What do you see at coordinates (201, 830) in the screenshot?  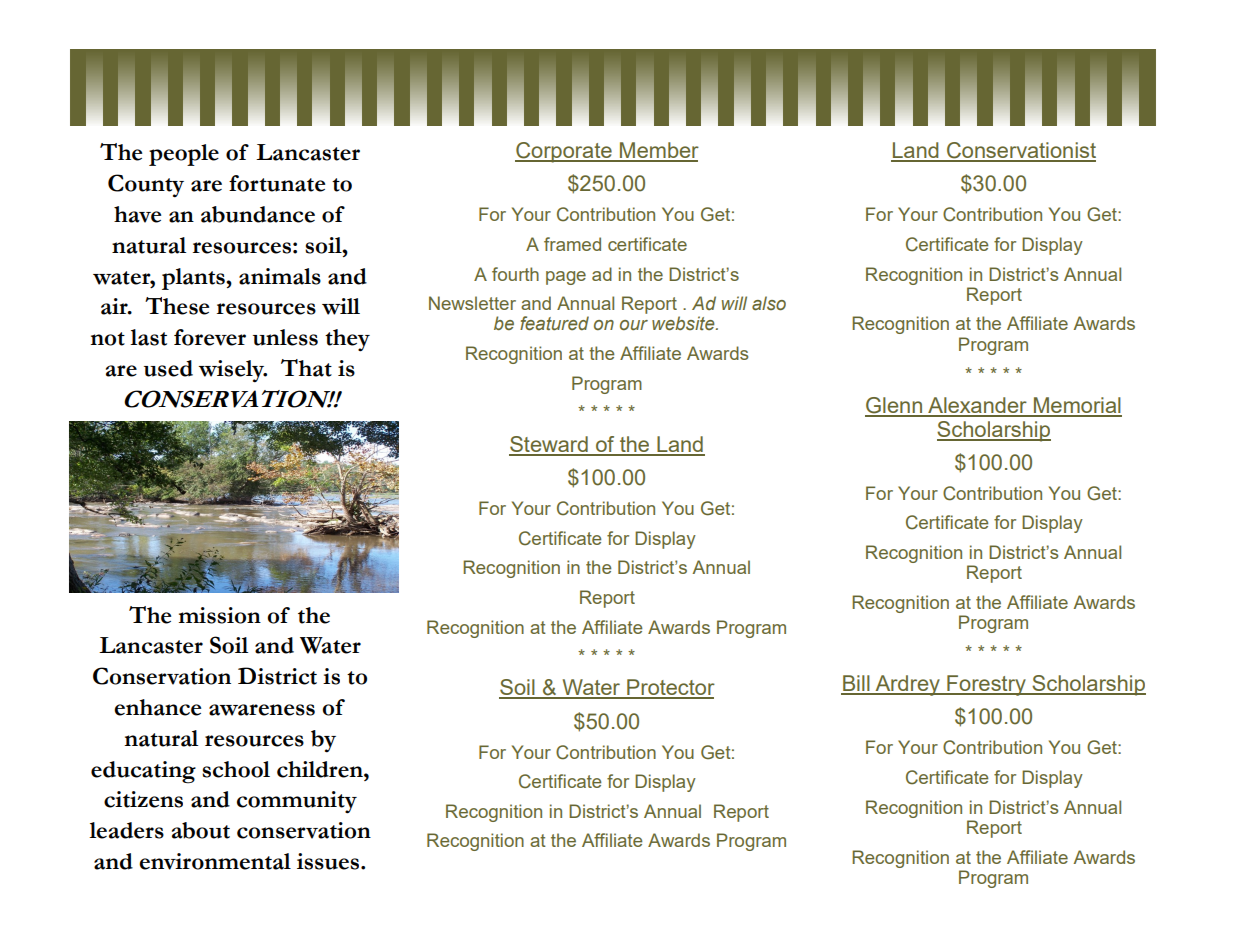 I see `about` at bounding box center [201, 830].
